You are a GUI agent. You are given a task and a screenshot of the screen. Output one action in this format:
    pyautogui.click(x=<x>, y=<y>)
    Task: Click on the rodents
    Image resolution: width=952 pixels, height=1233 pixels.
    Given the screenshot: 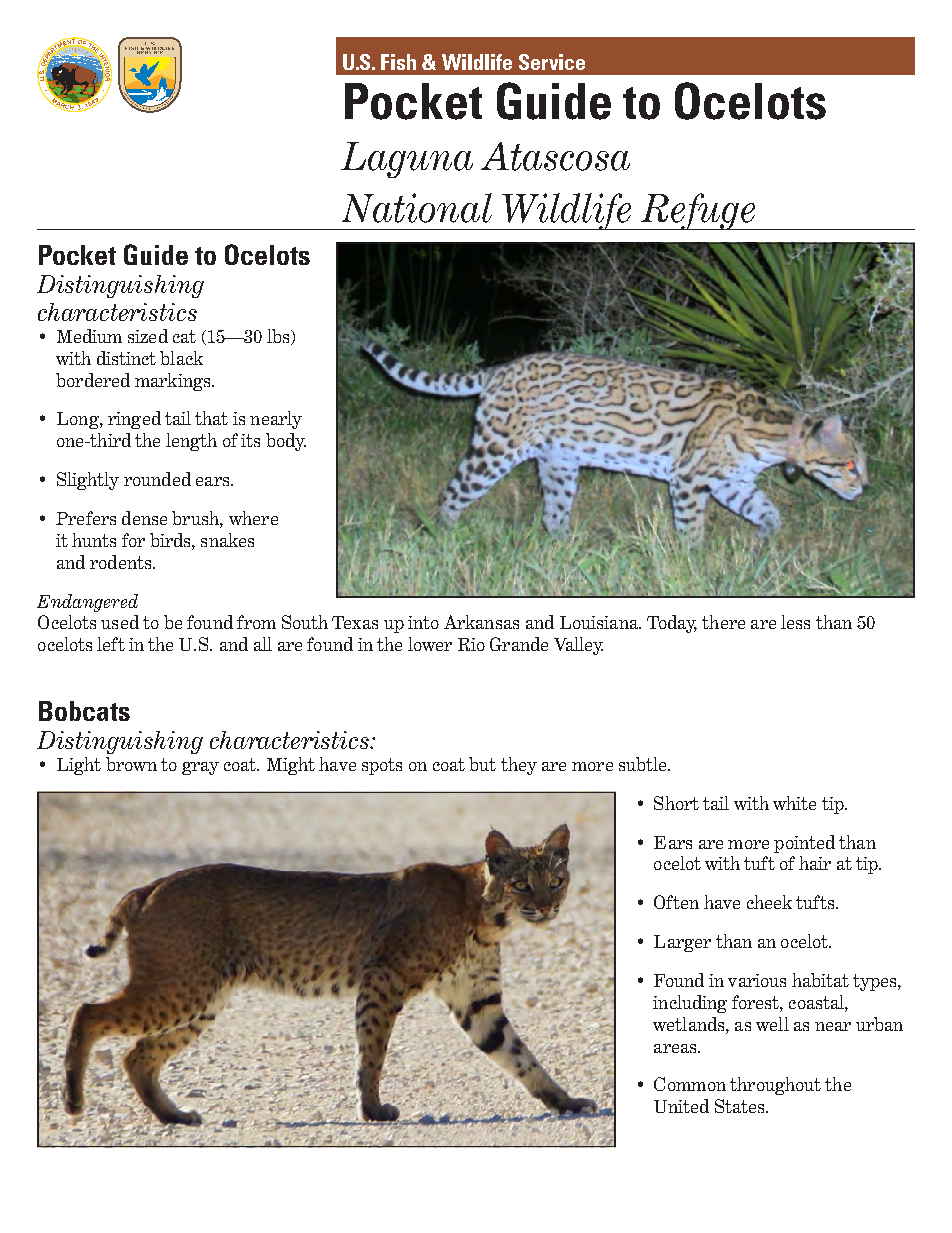 What is the action you would take?
    pyautogui.click(x=122, y=562)
